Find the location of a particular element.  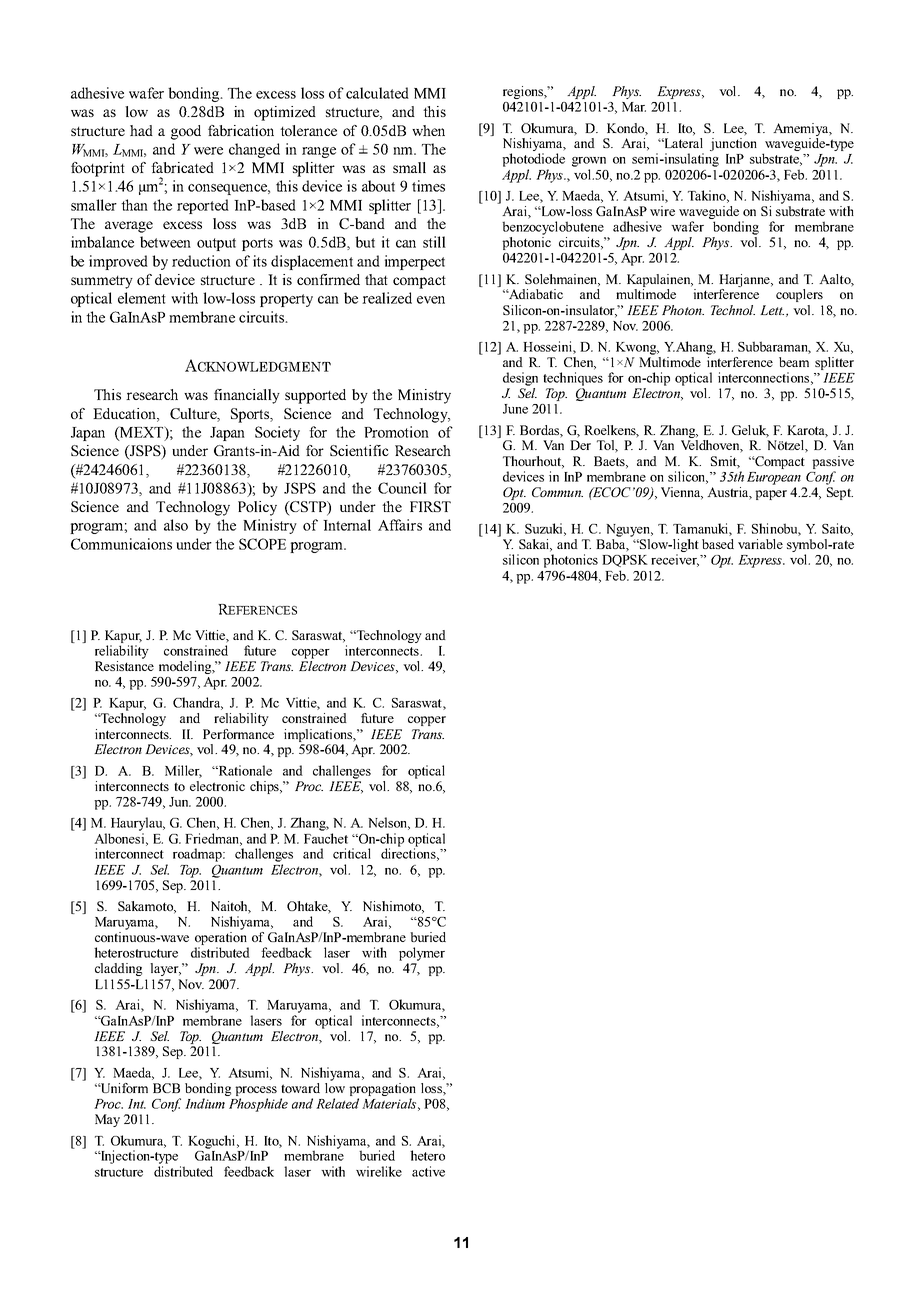

Resistance is located at coordinates (124, 666).
